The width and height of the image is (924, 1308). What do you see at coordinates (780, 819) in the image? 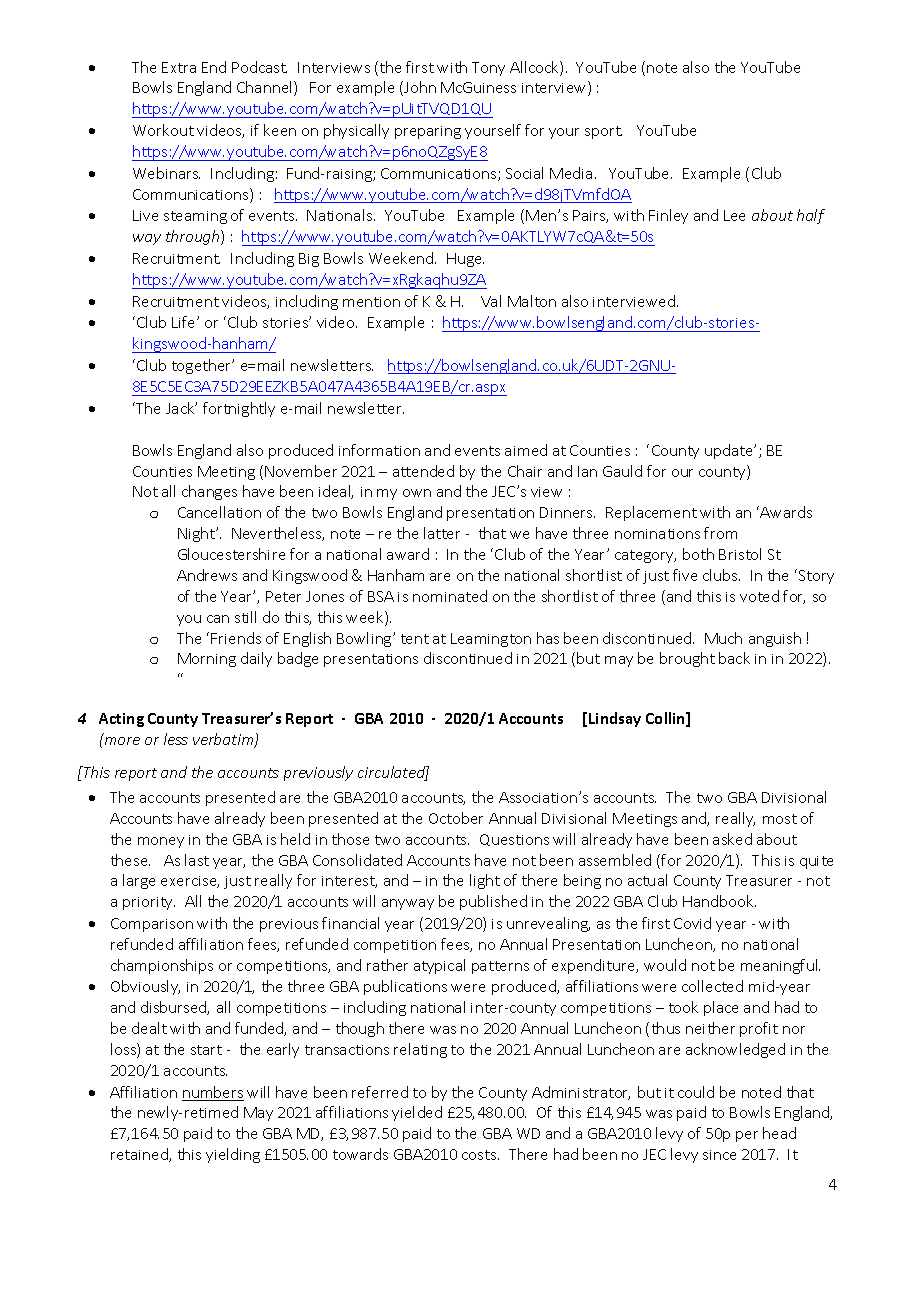
I see `most` at bounding box center [780, 819].
